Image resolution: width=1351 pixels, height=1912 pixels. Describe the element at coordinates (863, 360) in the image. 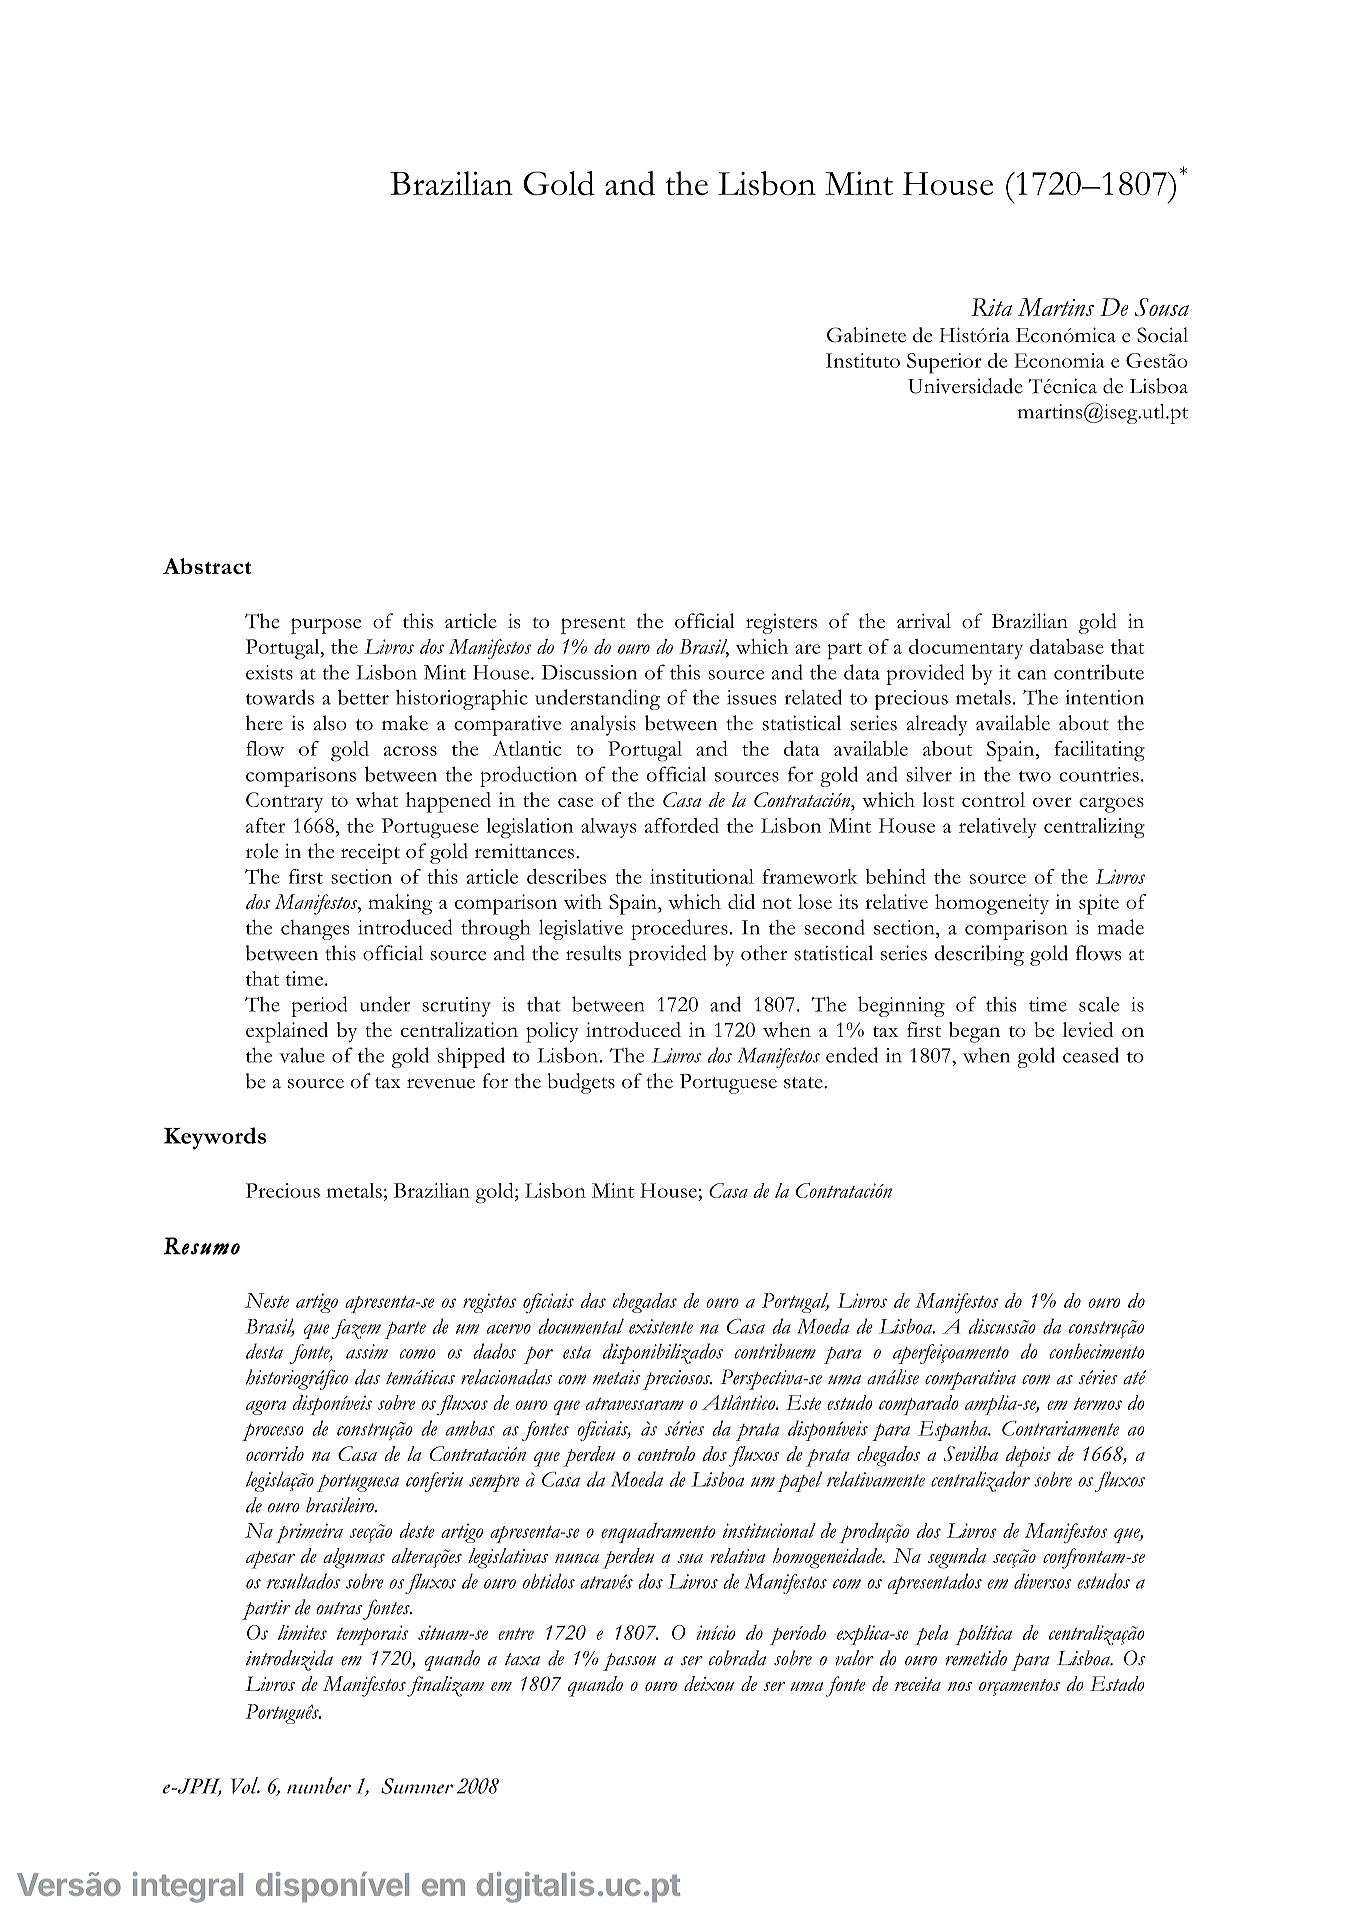

I see `Instituto` at that location.
